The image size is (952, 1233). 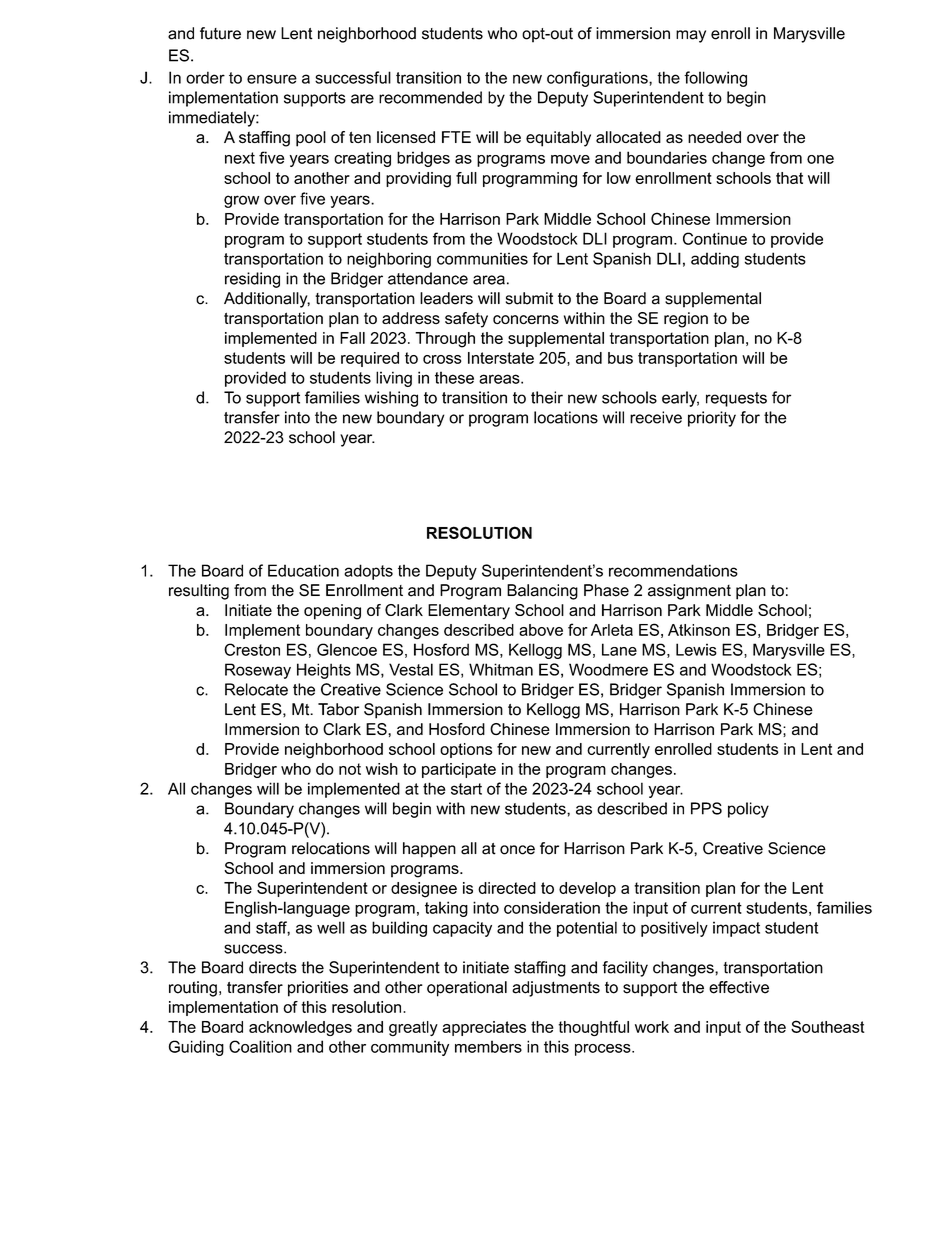 I want to click on Education, so click(x=303, y=570).
